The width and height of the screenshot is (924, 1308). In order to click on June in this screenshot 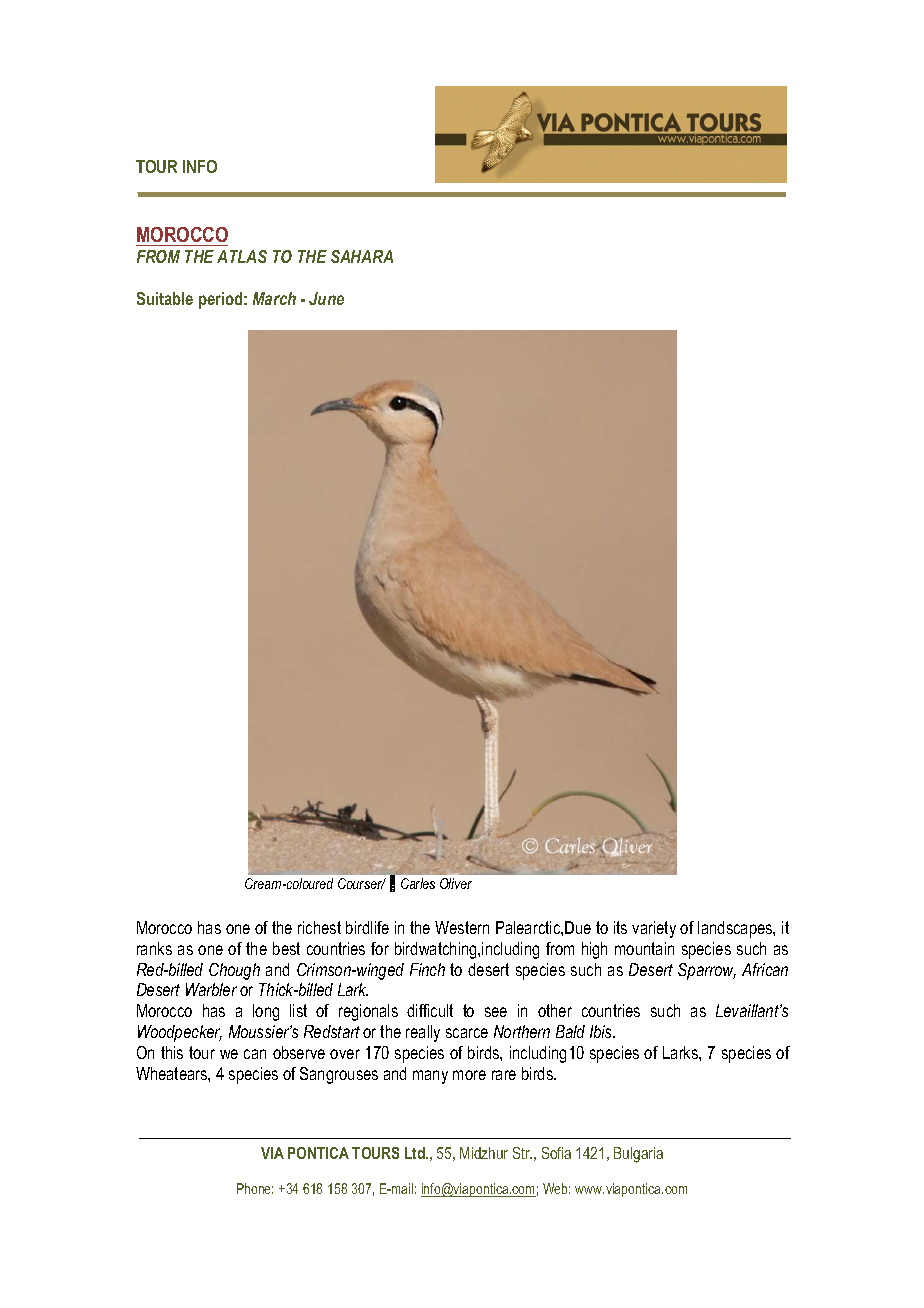, I will do `click(326, 298)`.
